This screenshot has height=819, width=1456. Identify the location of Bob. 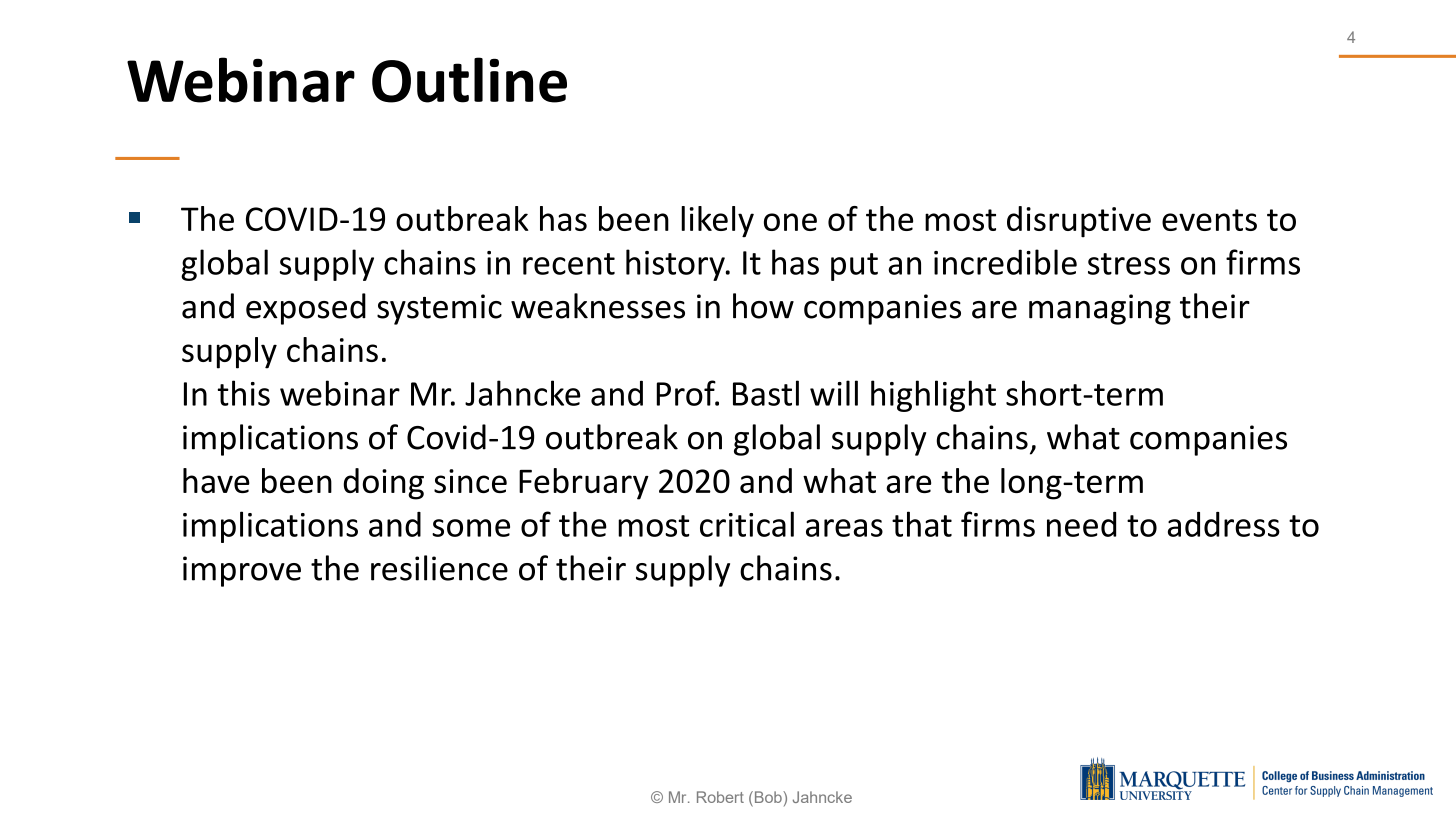
(768, 798).
